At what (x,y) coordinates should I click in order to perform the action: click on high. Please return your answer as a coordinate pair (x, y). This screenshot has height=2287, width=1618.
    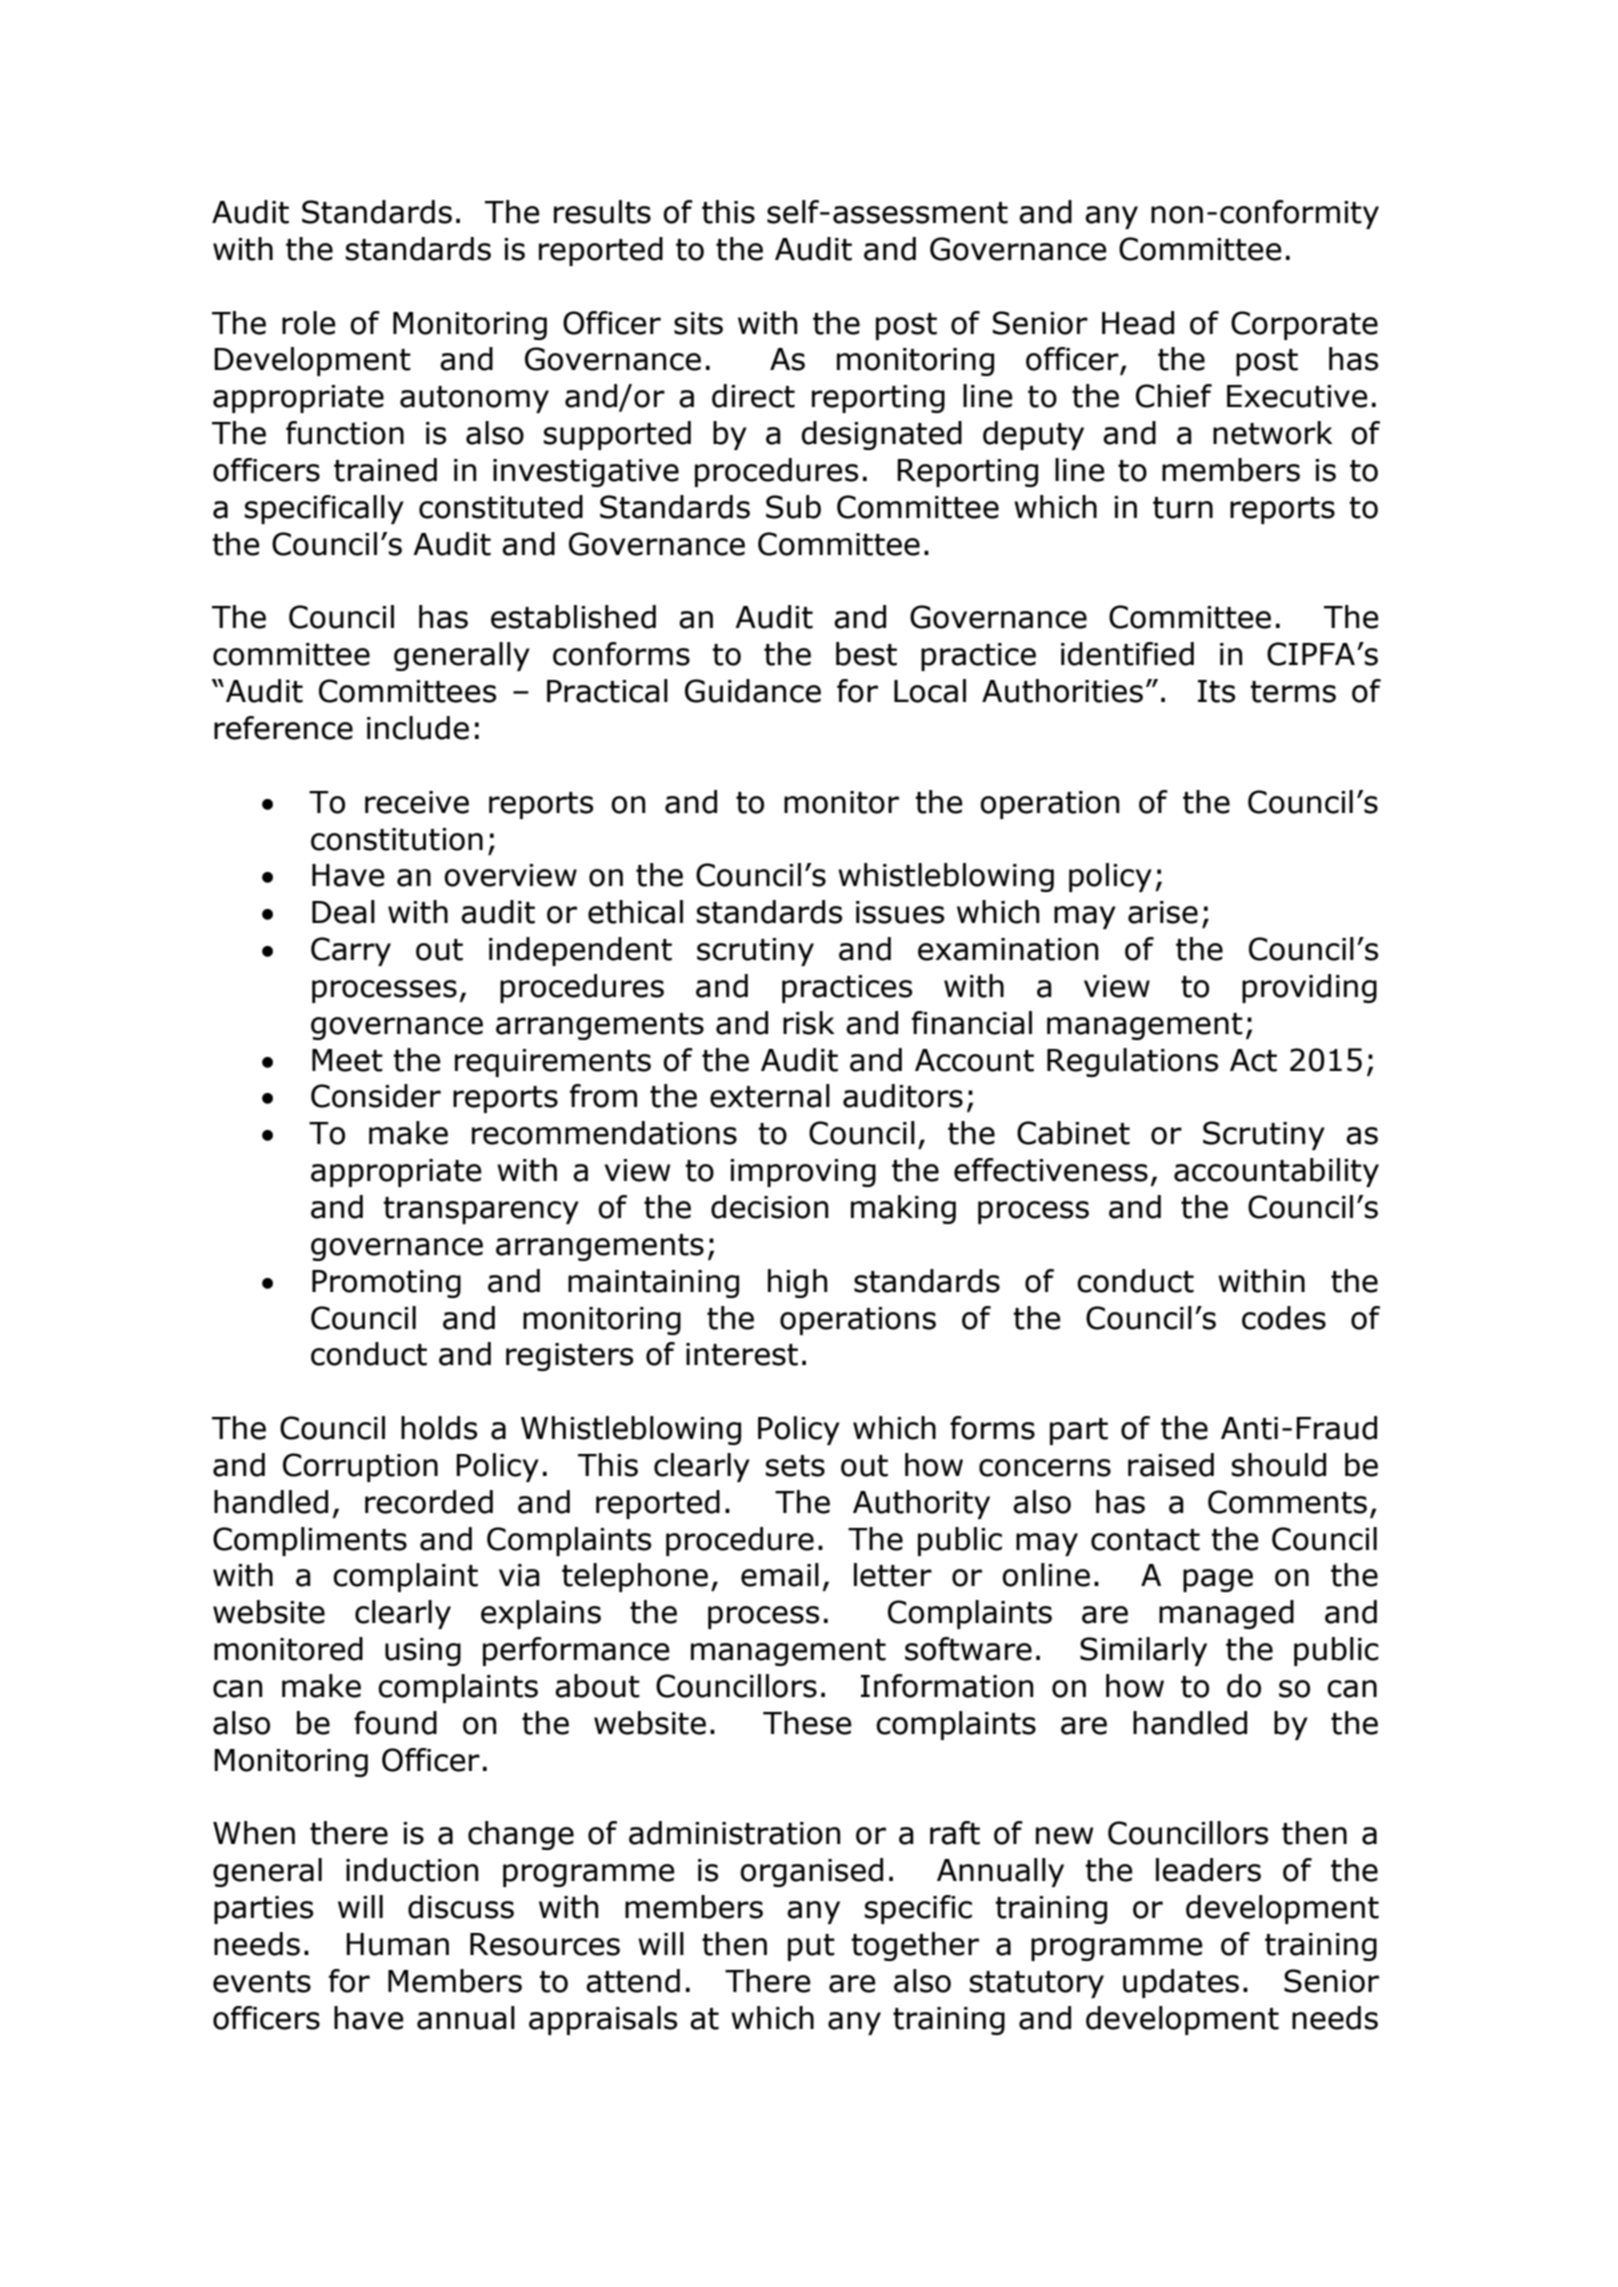
    Looking at the image, I should click on (797, 1283).
